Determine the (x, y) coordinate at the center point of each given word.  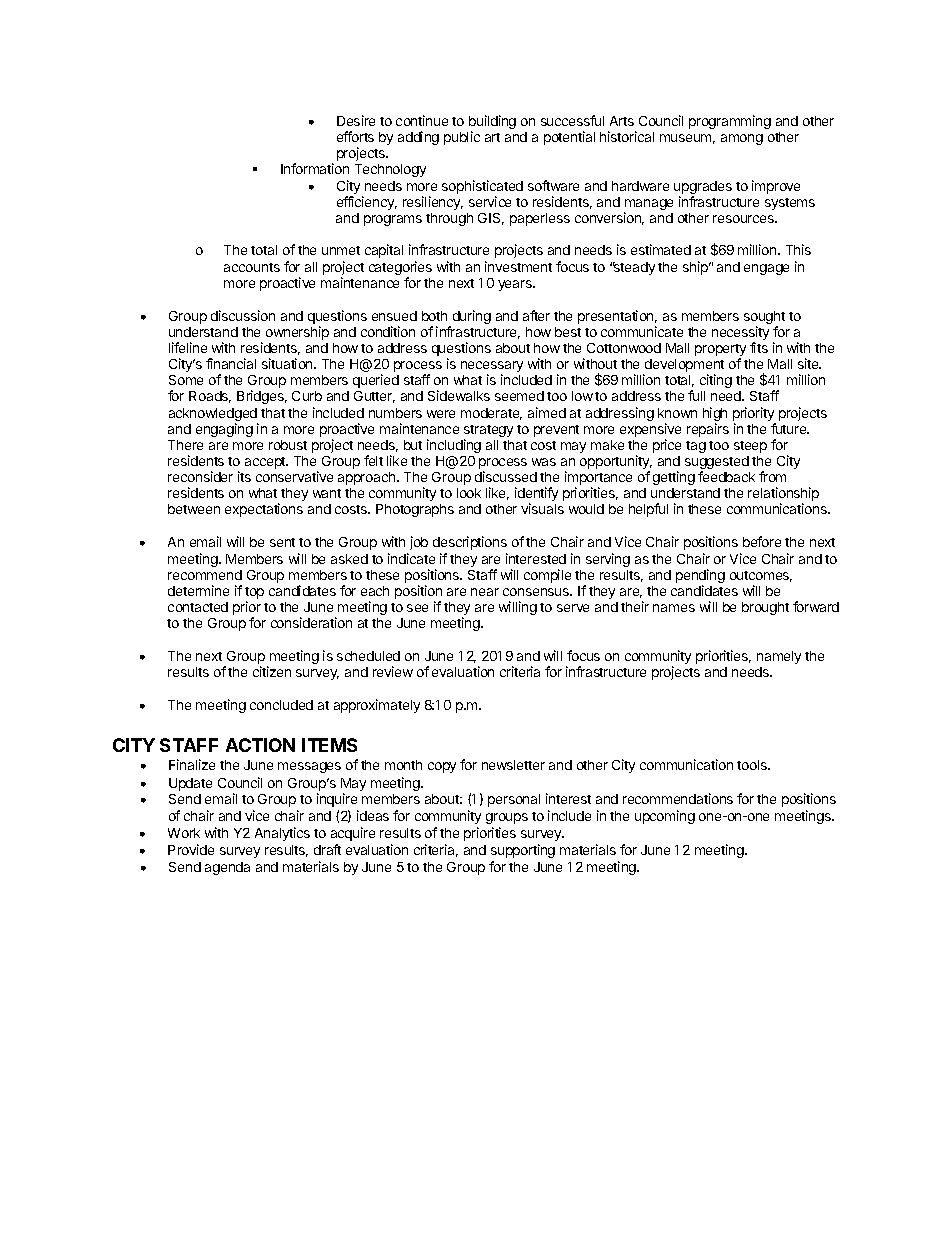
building (492, 123)
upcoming (665, 817)
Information (315, 168)
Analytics (282, 834)
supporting (523, 851)
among (742, 139)
